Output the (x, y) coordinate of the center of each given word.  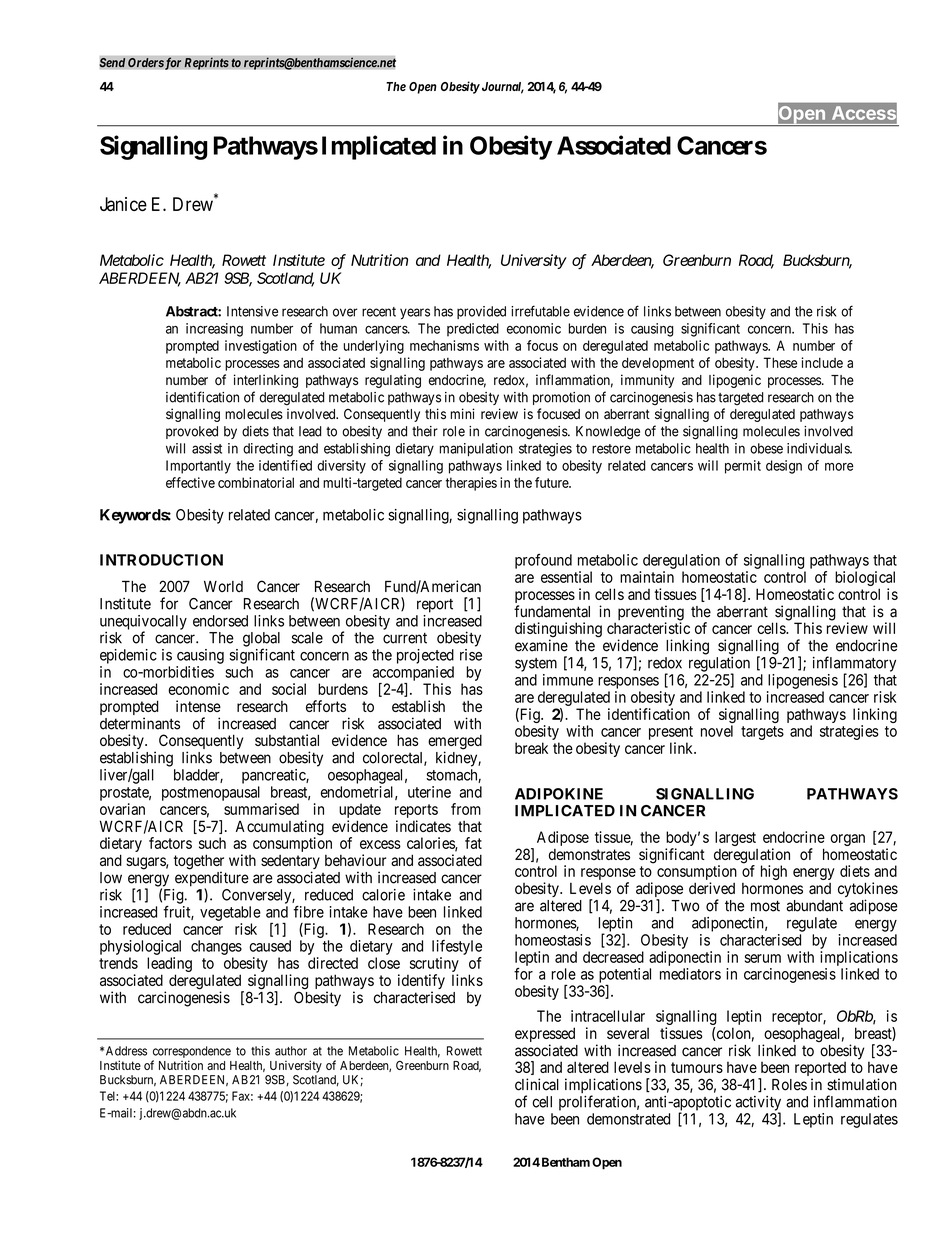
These (780, 362)
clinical (537, 1084)
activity (758, 1104)
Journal (501, 88)
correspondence (192, 1052)
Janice (123, 204)
